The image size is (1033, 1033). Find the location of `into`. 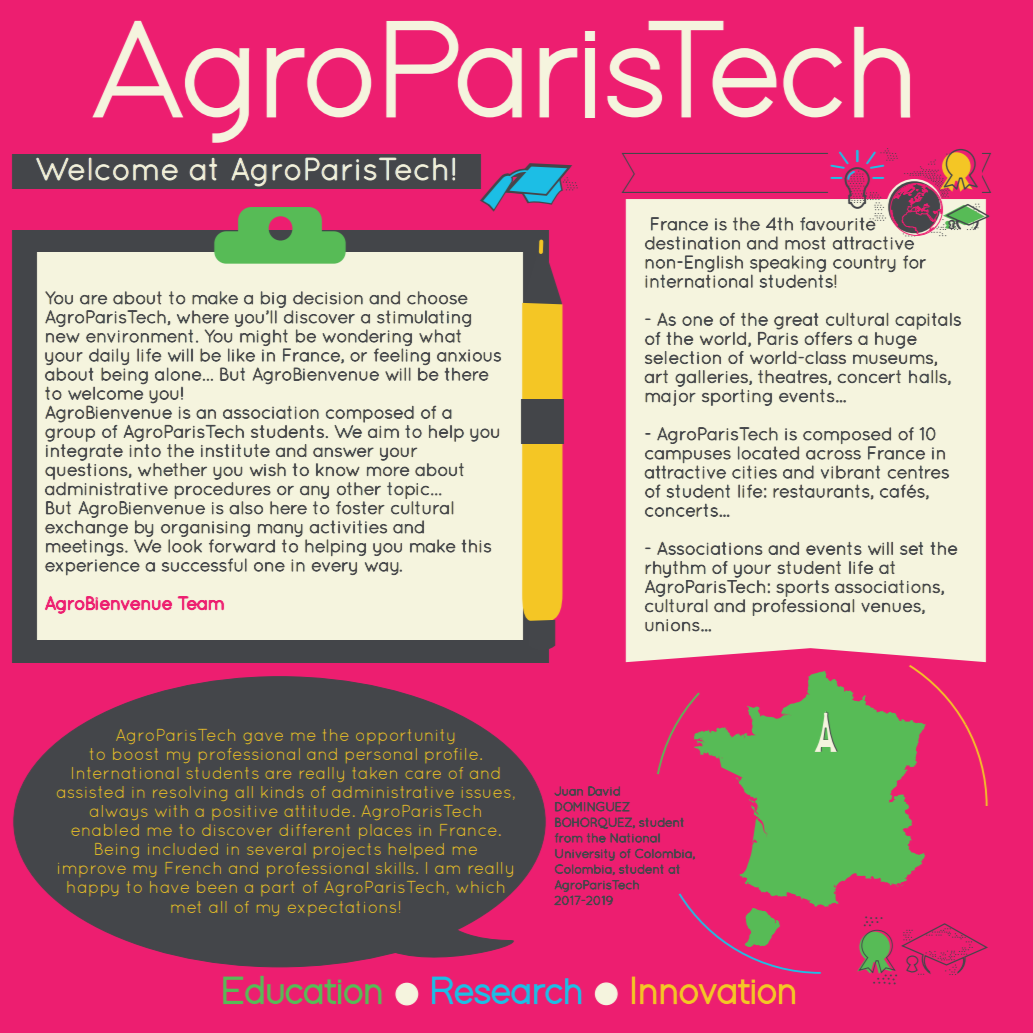

into is located at coordinates (145, 450).
